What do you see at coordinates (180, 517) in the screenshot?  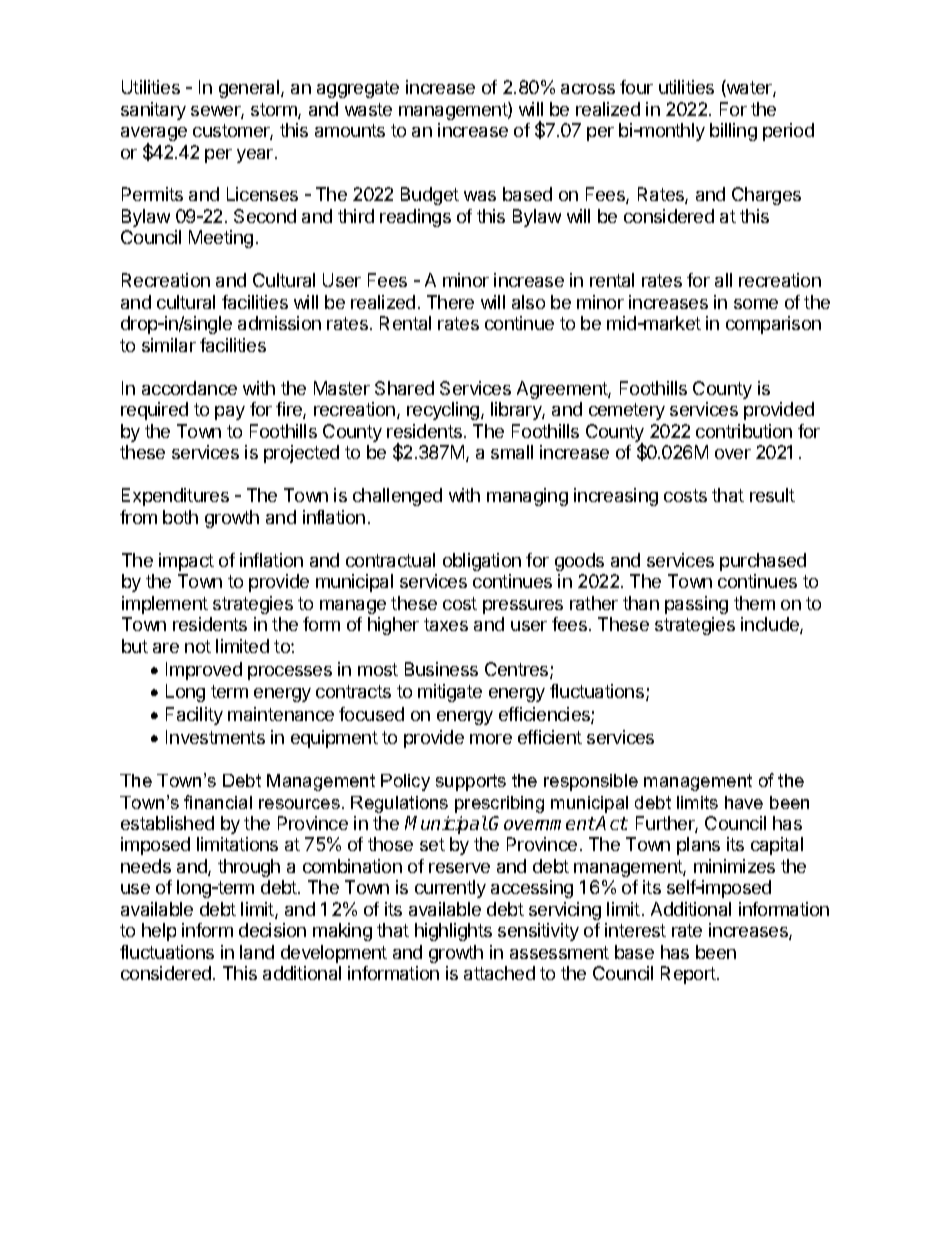 I see `both` at bounding box center [180, 517].
